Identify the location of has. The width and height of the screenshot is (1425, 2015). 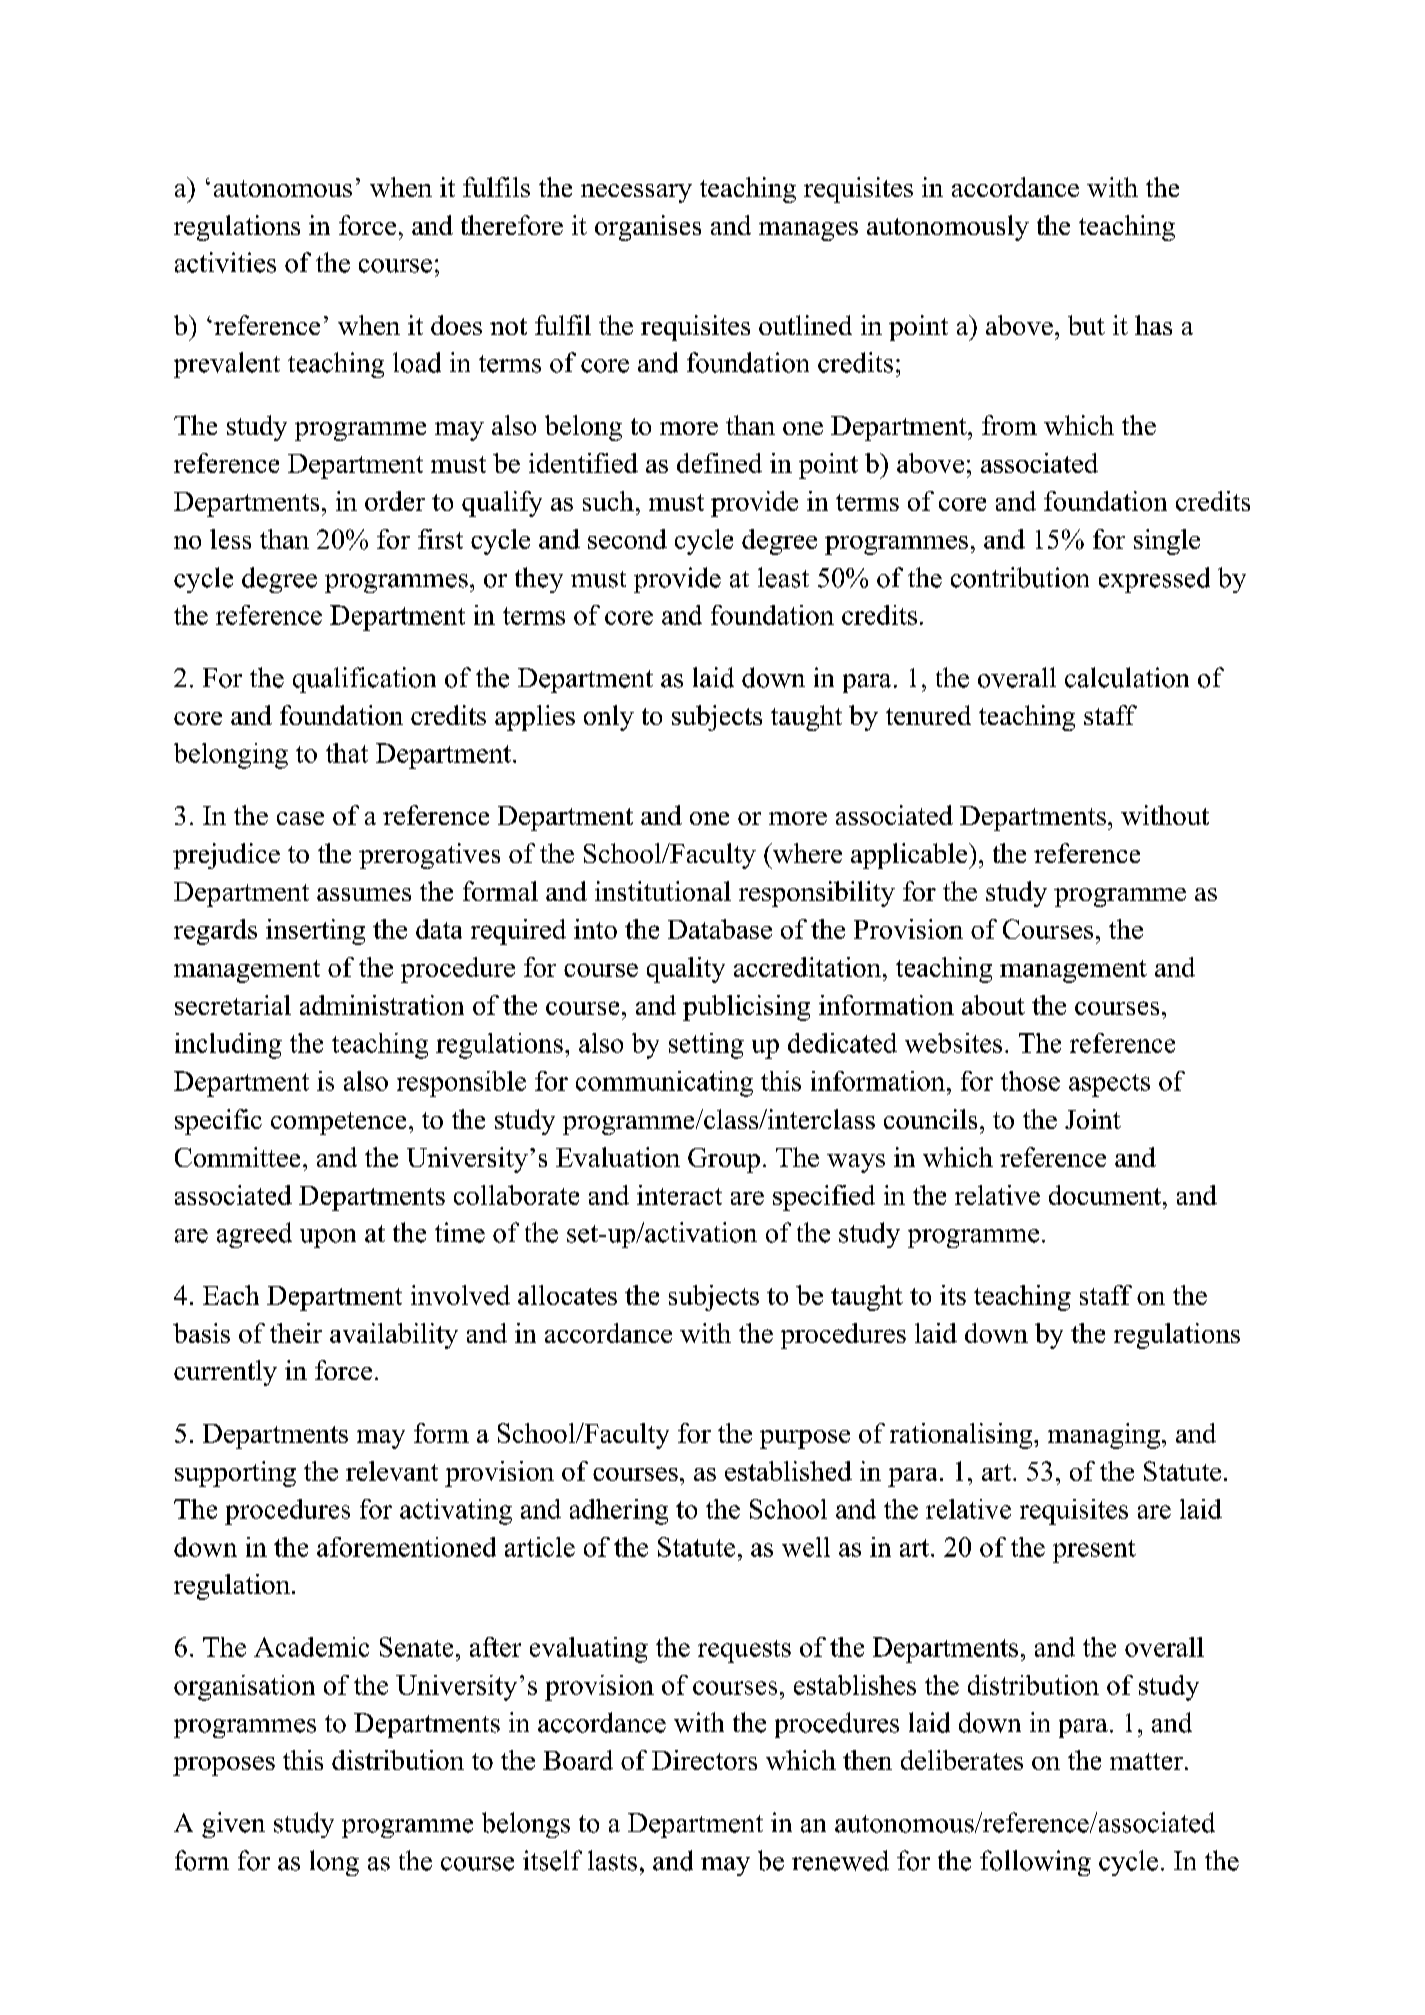
(1153, 325).
